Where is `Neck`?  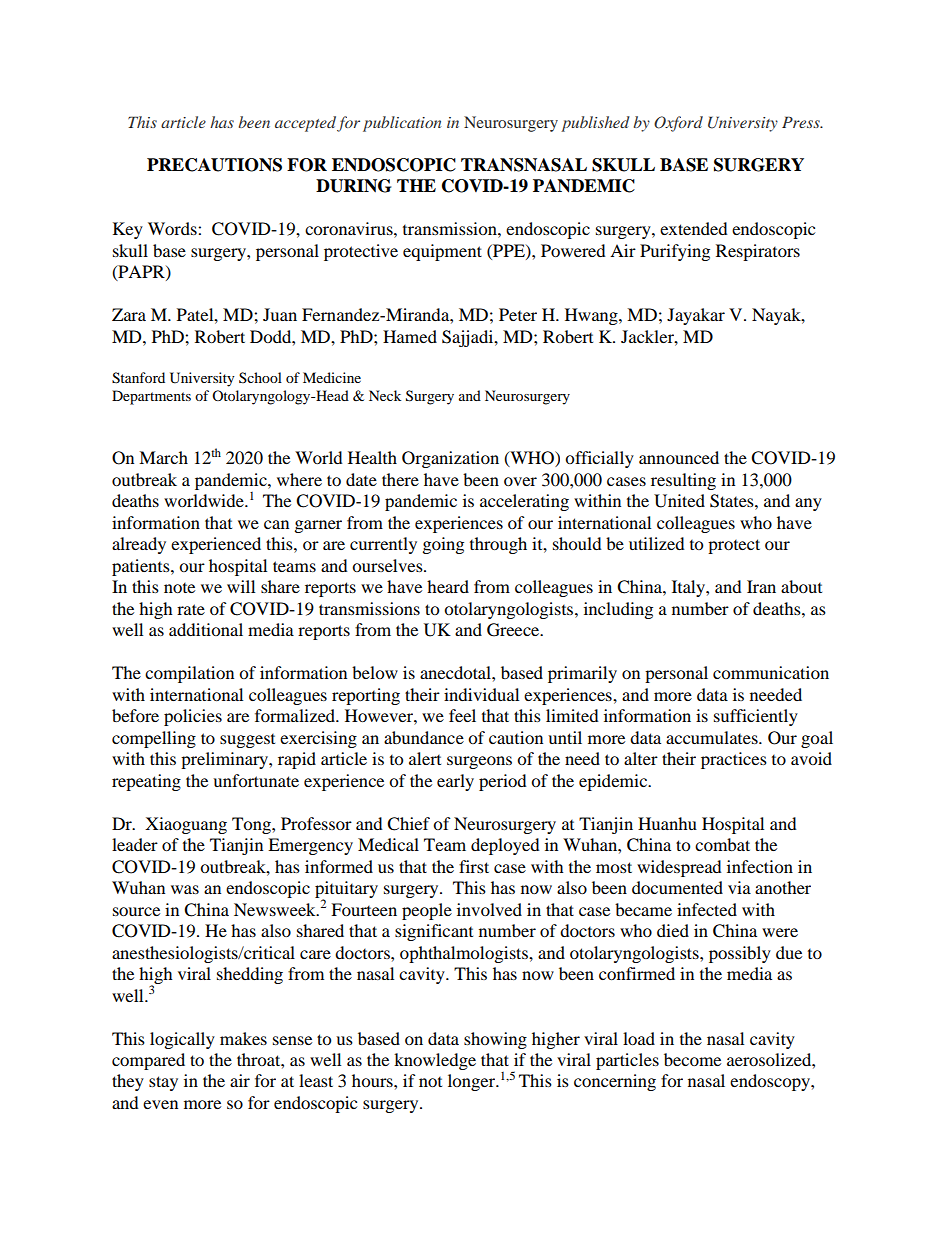
Neck is located at coordinates (385, 395).
